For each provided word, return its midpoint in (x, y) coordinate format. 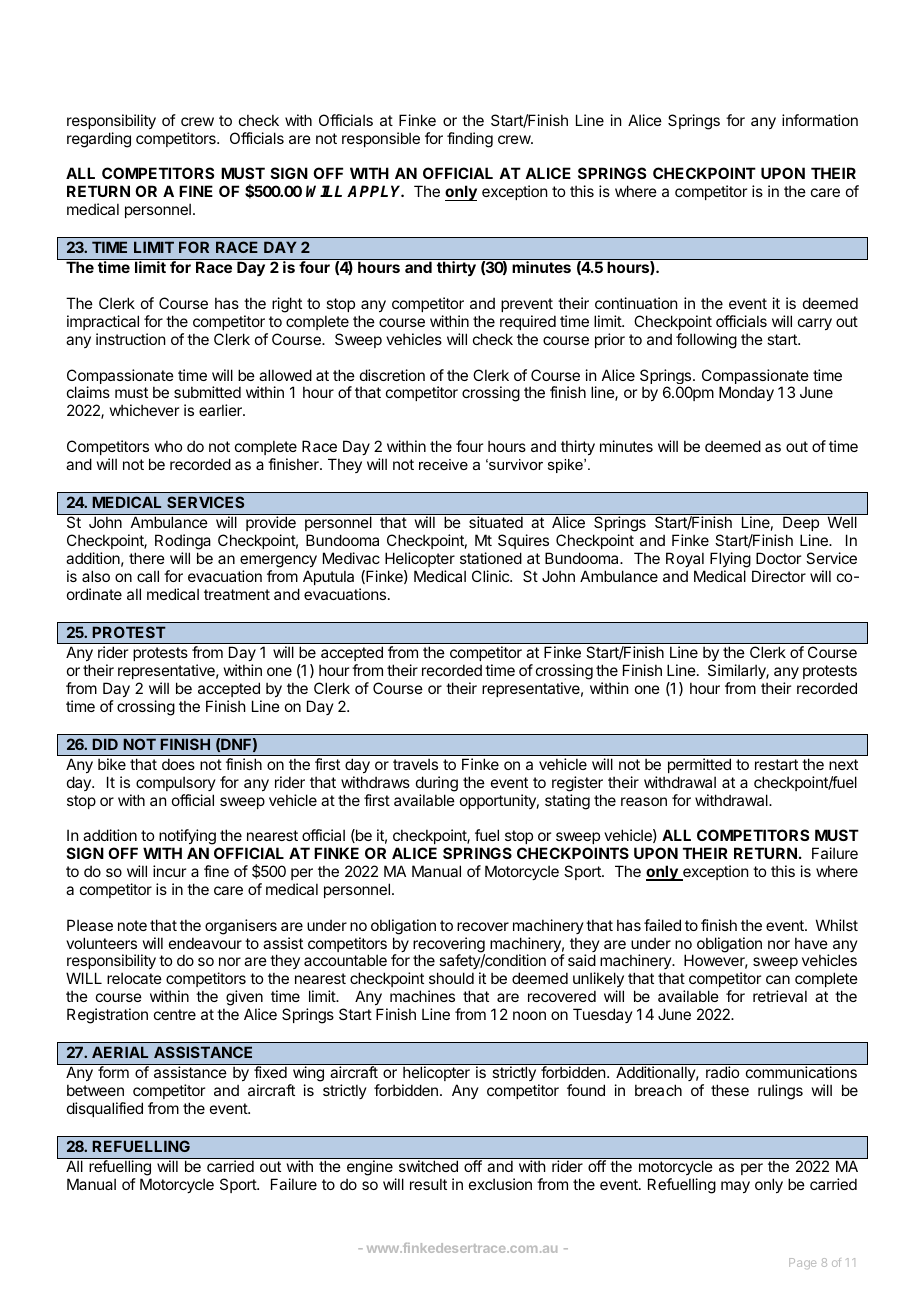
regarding (99, 140)
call (148, 576)
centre (175, 1014)
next (843, 764)
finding (470, 140)
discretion (392, 375)
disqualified (105, 1109)
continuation (636, 303)
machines (422, 996)
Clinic (491, 576)
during (437, 784)
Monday (746, 393)
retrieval (780, 996)
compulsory (176, 783)
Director (779, 576)
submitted (207, 392)
